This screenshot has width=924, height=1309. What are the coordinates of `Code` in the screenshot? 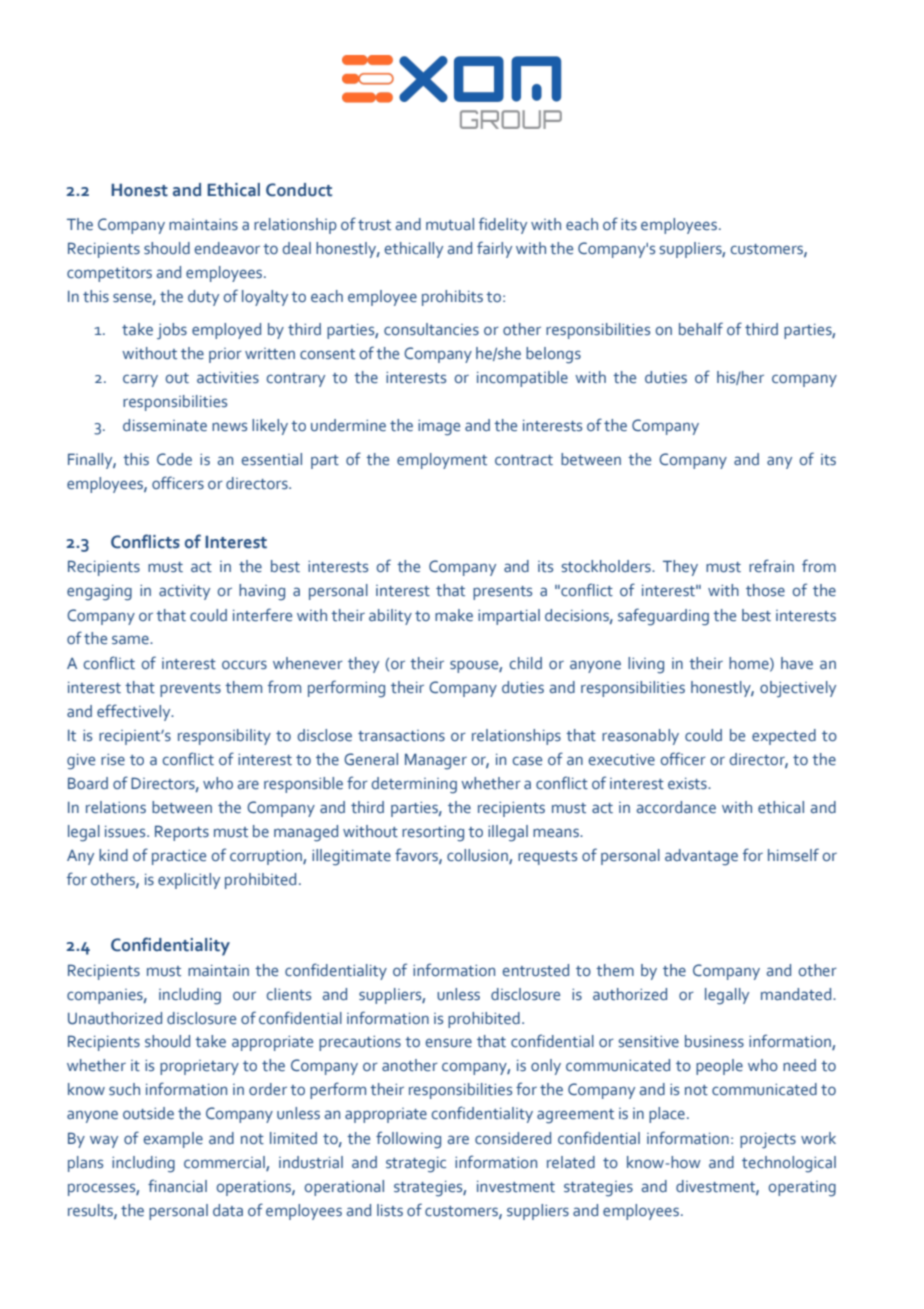 It's located at (174, 459).
